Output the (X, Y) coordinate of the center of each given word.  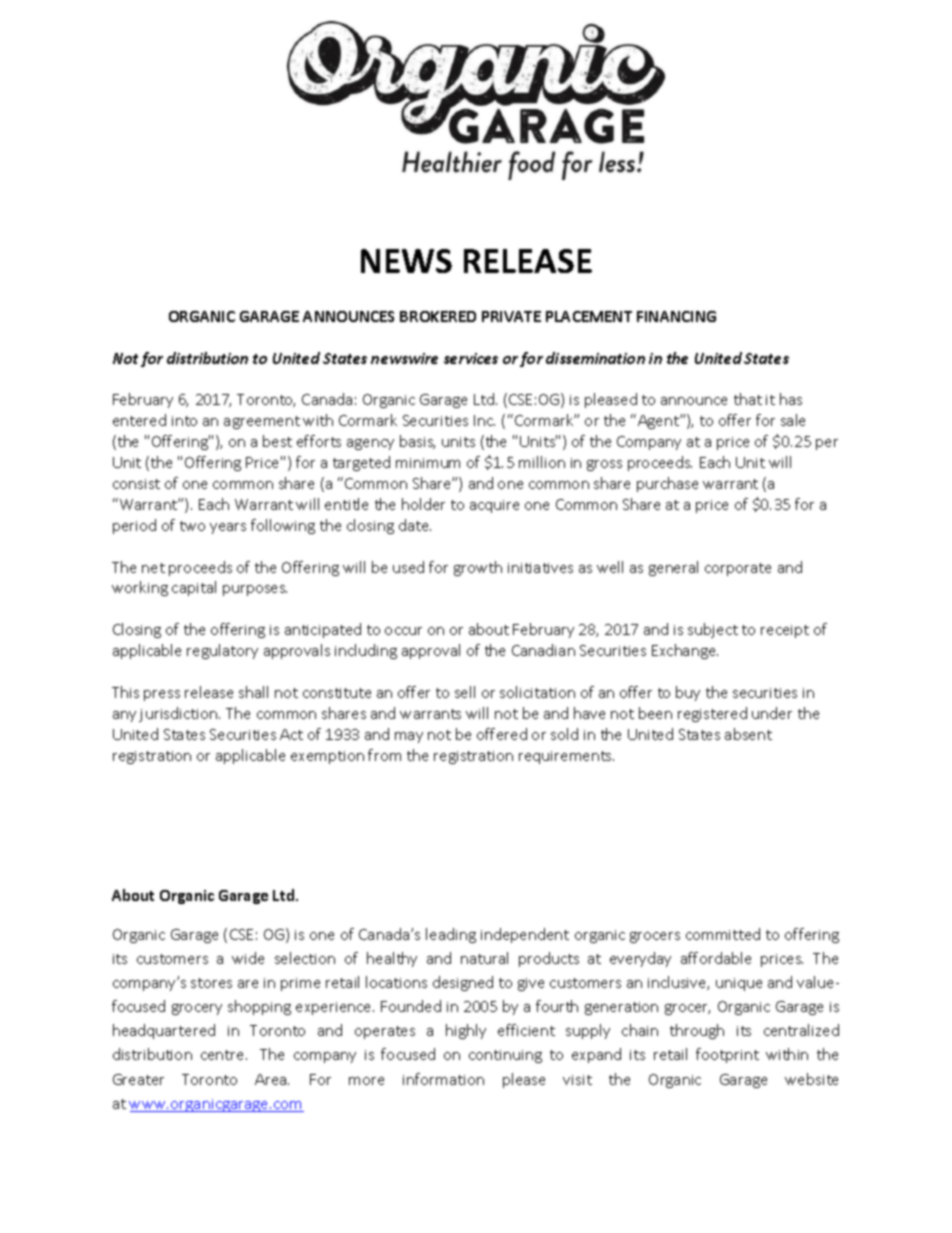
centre (224, 1055)
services (471, 358)
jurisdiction (179, 714)
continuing (505, 1056)
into (184, 421)
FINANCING (676, 316)
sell (465, 692)
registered (712, 714)
